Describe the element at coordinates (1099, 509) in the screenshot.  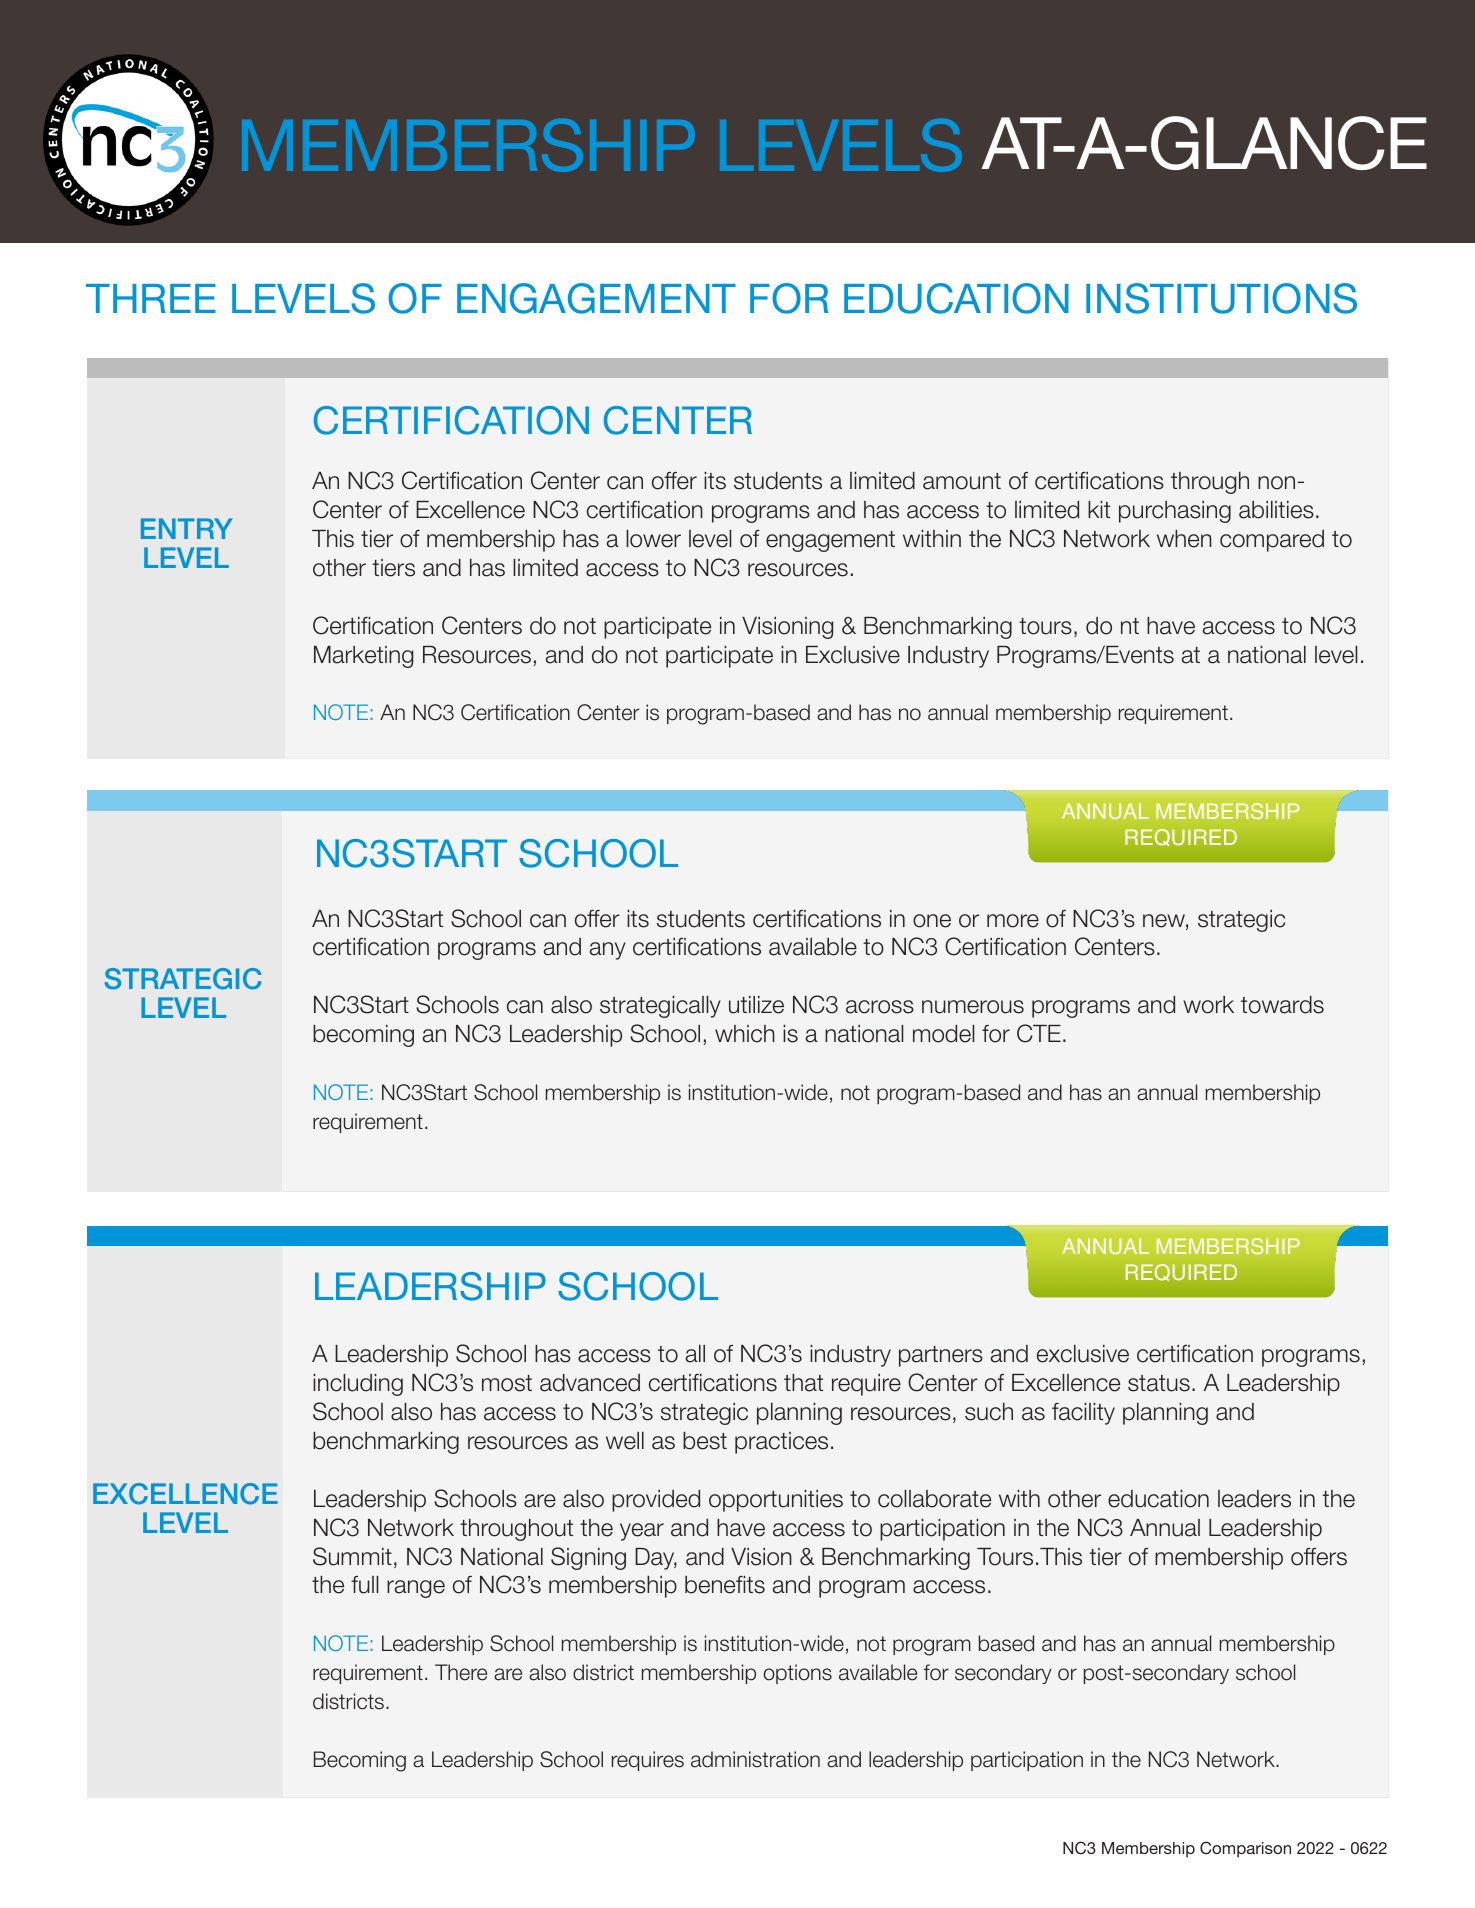
I see `kit` at that location.
